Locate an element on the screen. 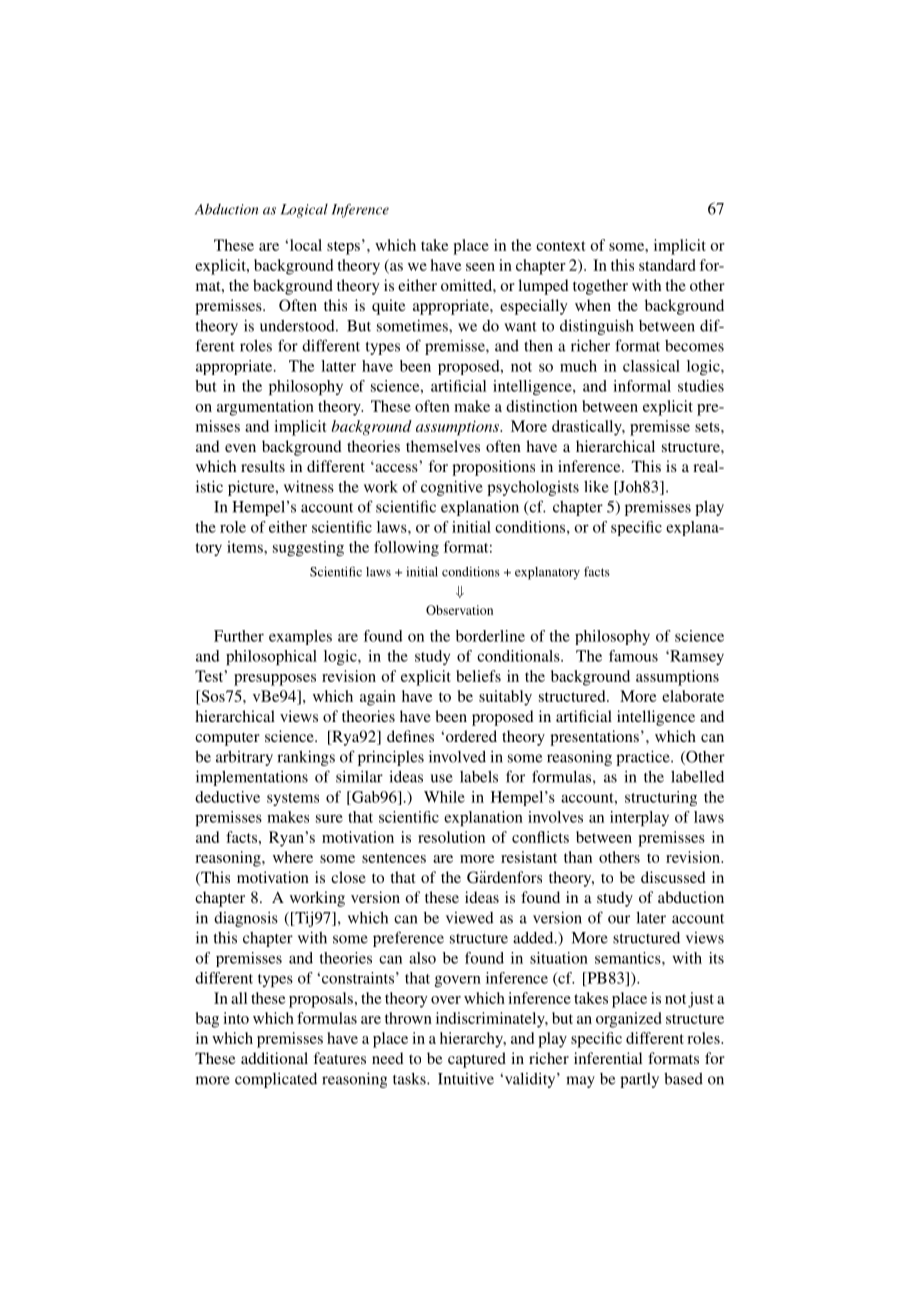 Image resolution: width=924 pixels, height=1308 pixels. seen is located at coordinates (480, 267).
